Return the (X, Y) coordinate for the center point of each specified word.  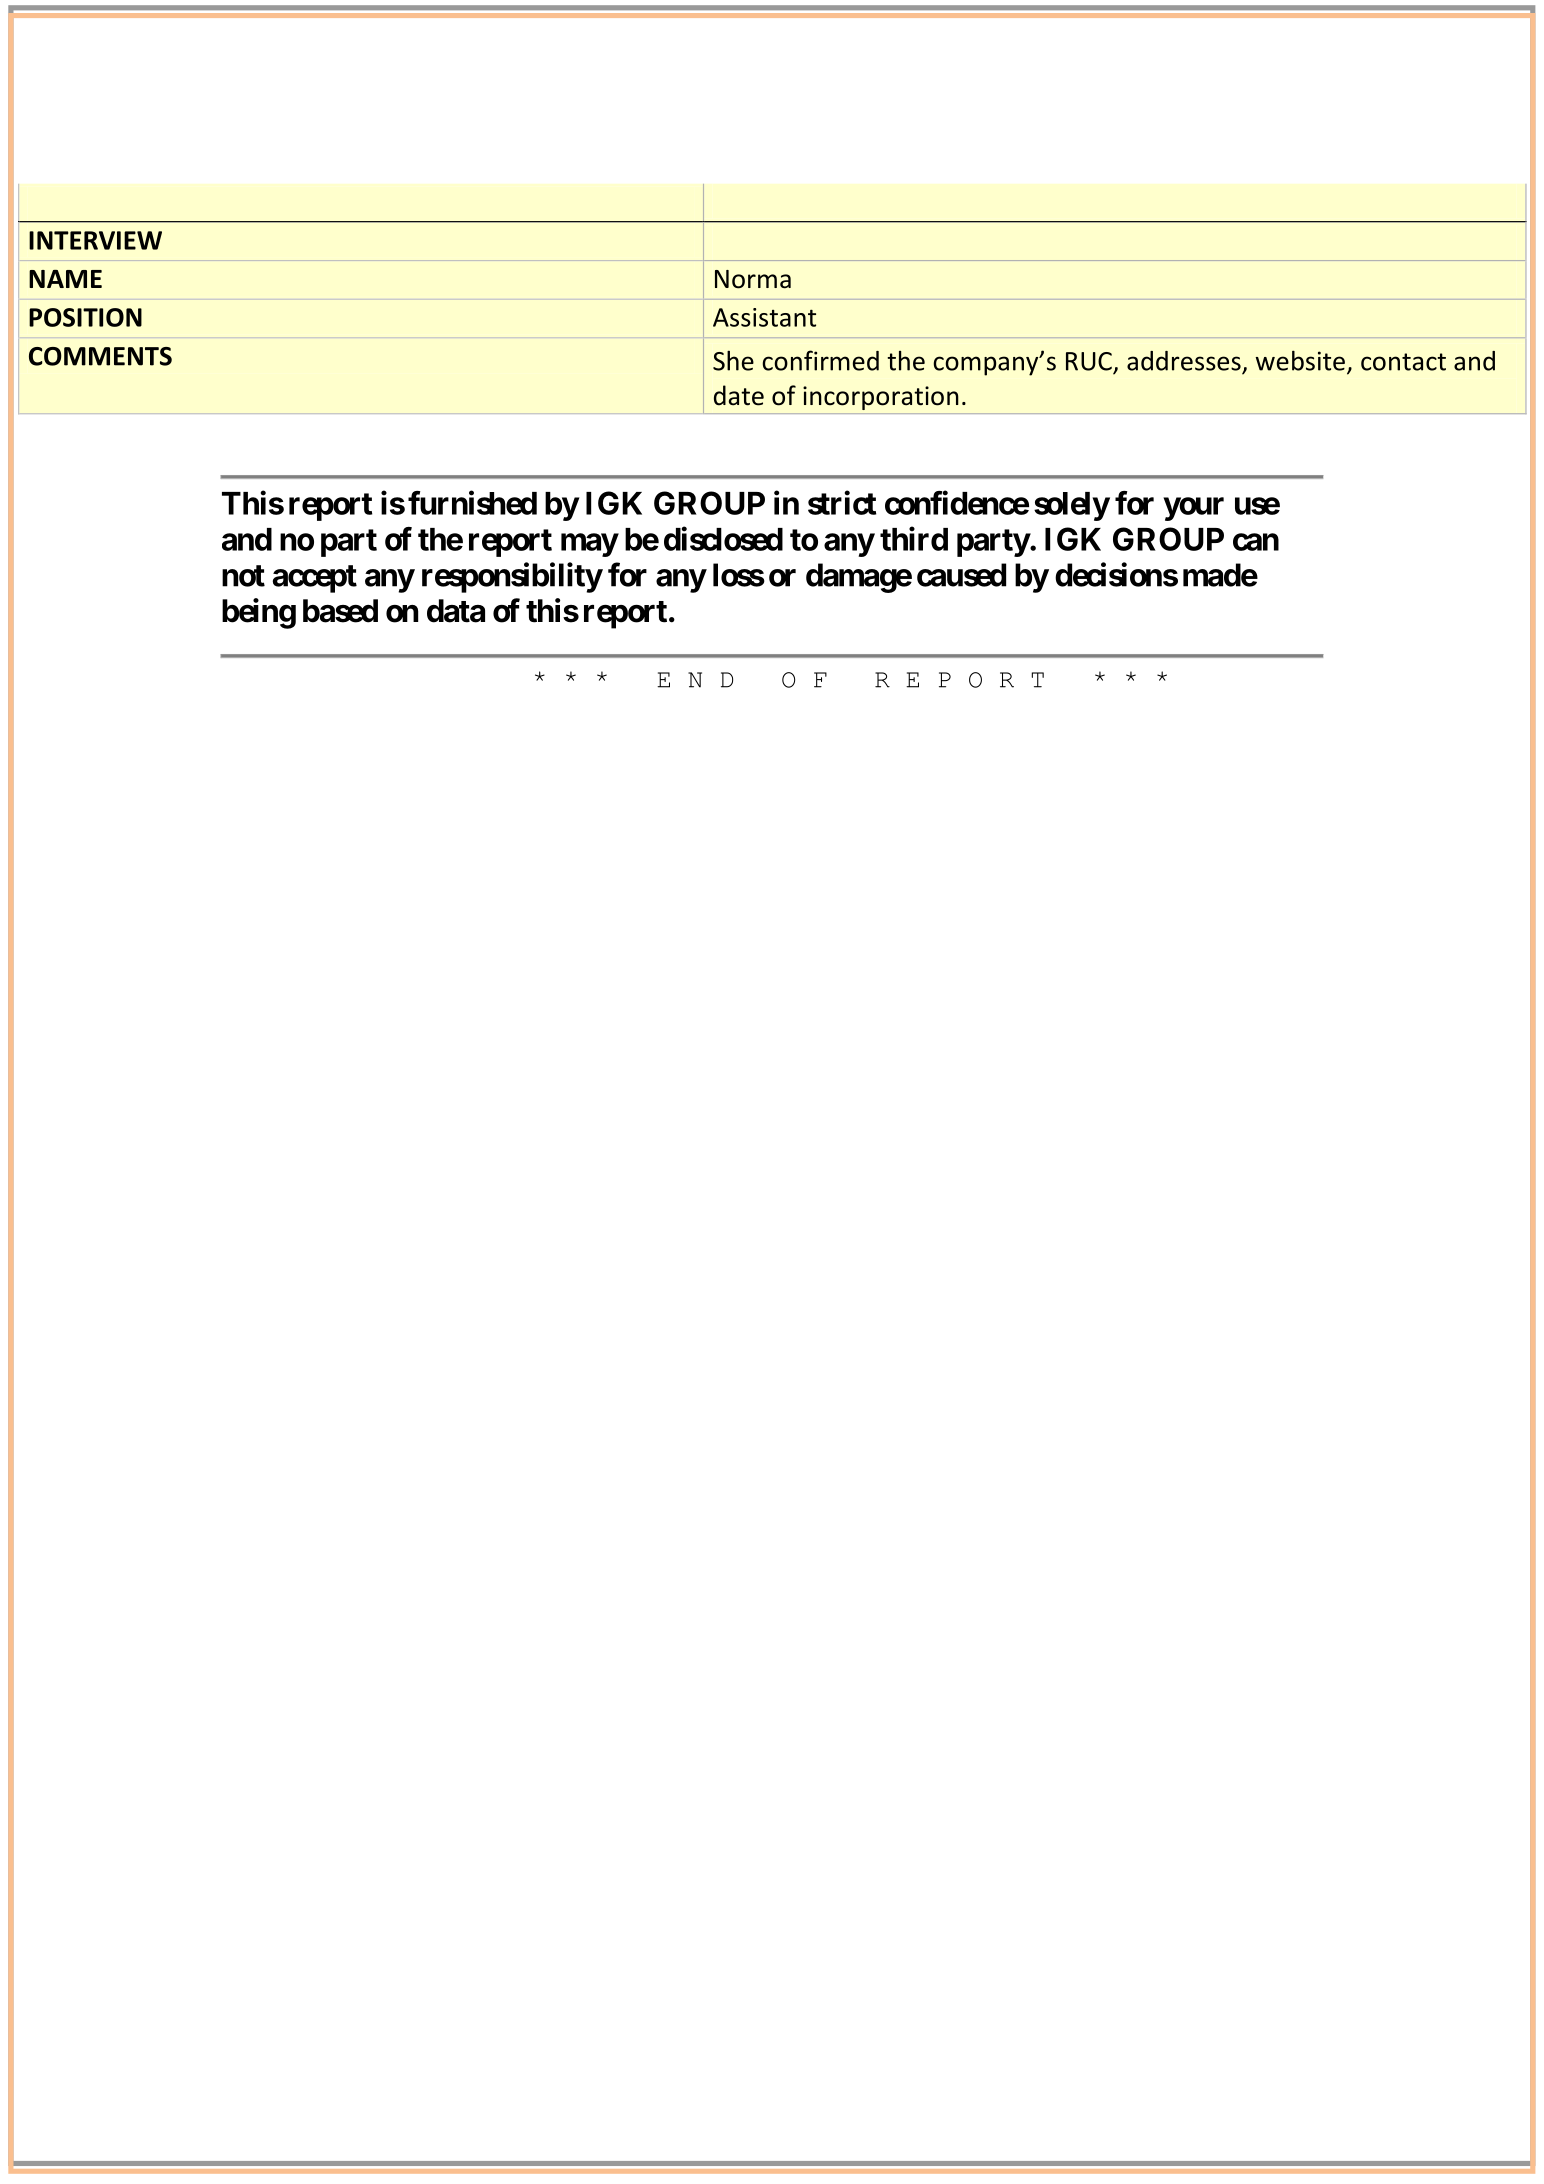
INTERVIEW (95, 240)
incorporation (881, 398)
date (739, 395)
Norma (753, 279)
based (340, 611)
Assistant (764, 317)
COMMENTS (100, 356)
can (1256, 542)
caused (961, 575)
